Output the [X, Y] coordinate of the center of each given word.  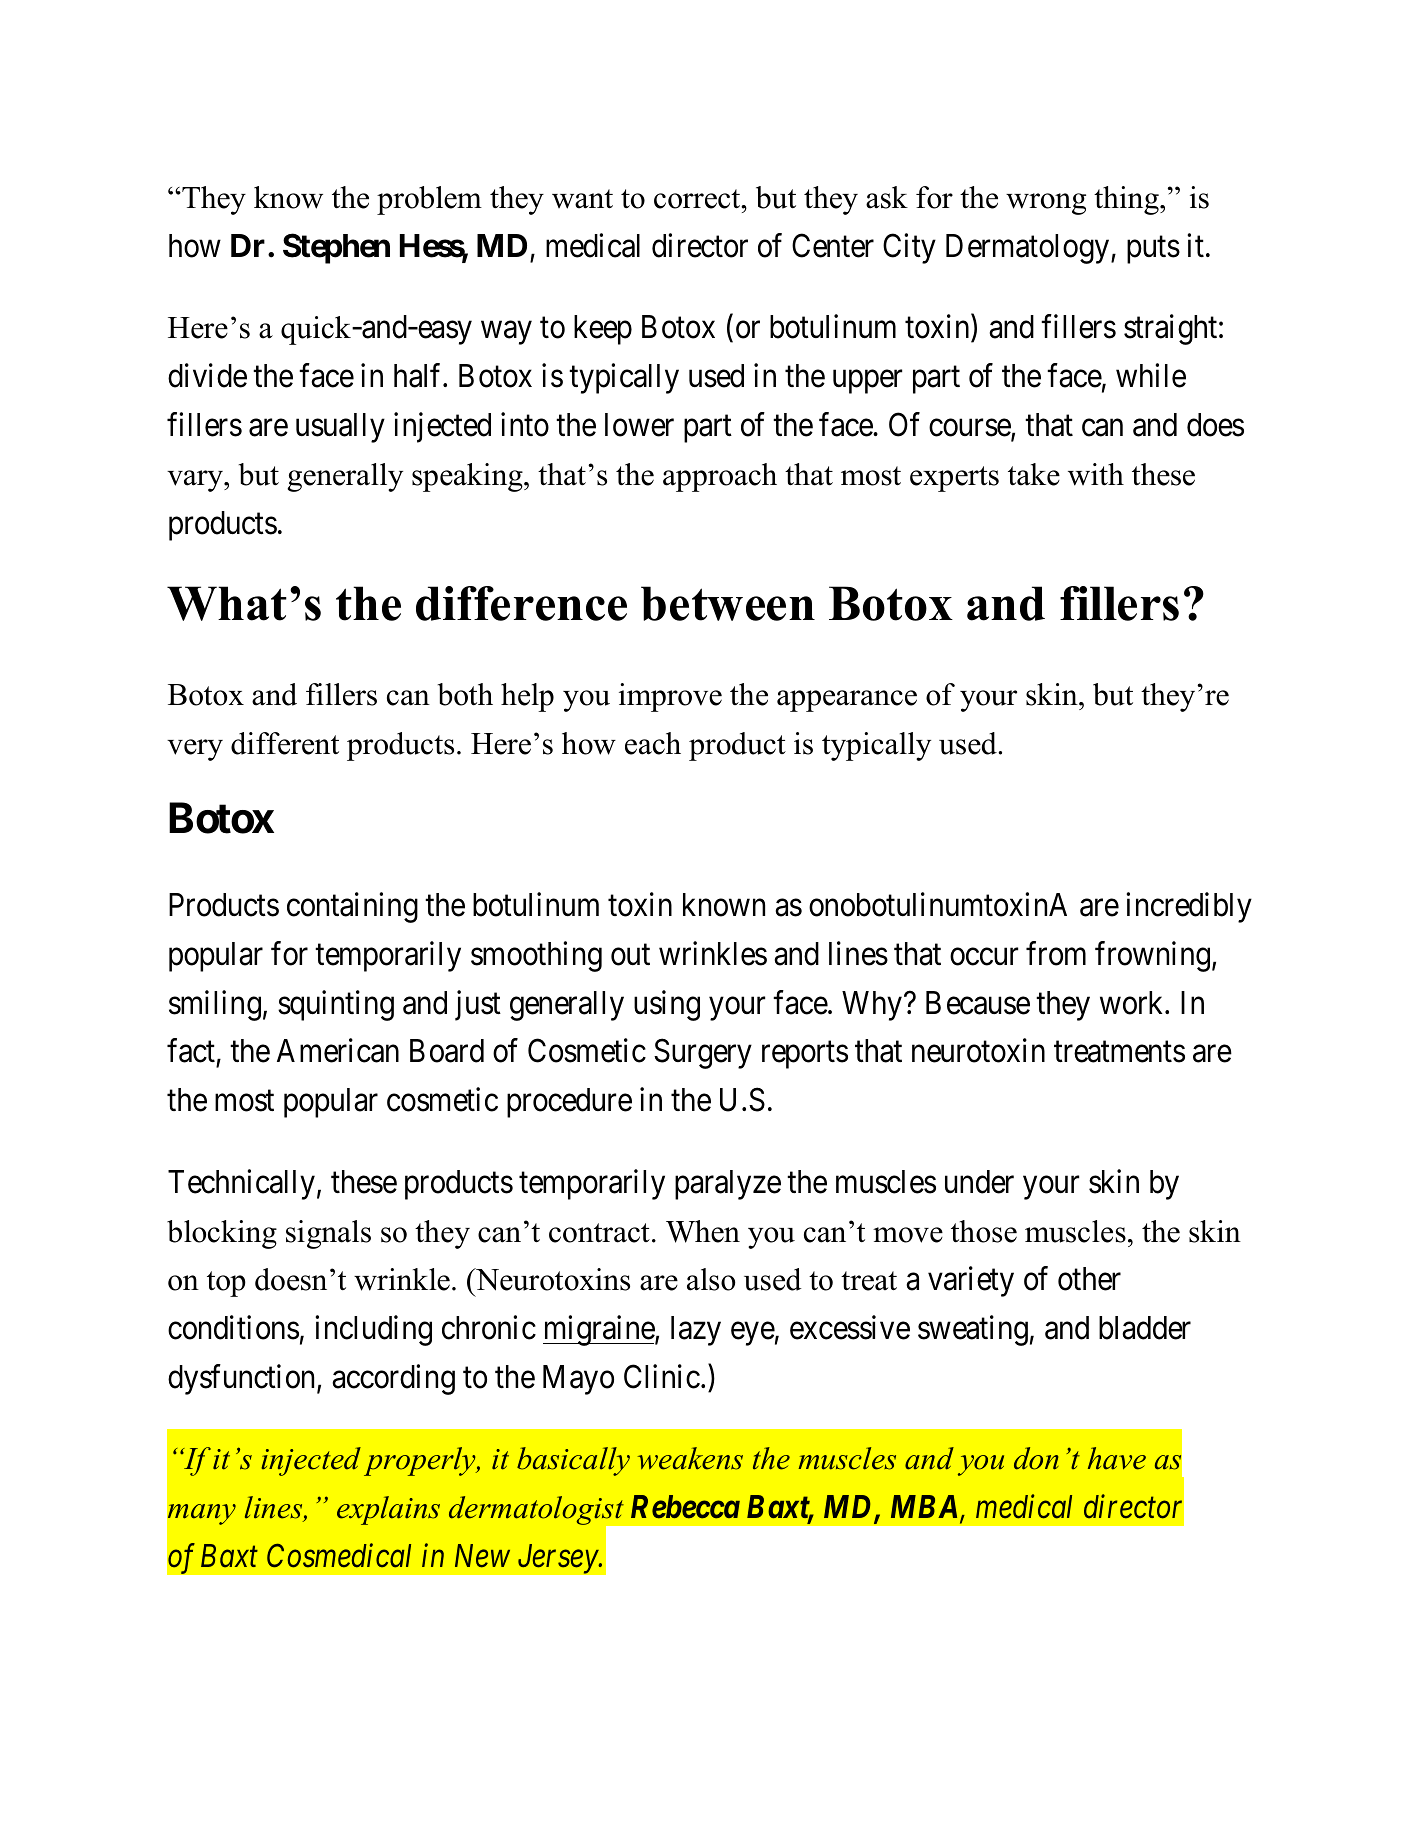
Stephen [336, 248]
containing [352, 907]
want [582, 199]
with [1096, 474]
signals [328, 1234]
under [979, 1182]
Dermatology [1029, 249]
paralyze [728, 1185]
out [630, 955]
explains [388, 1510]
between [728, 603]
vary [196, 481]
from [1056, 953]
